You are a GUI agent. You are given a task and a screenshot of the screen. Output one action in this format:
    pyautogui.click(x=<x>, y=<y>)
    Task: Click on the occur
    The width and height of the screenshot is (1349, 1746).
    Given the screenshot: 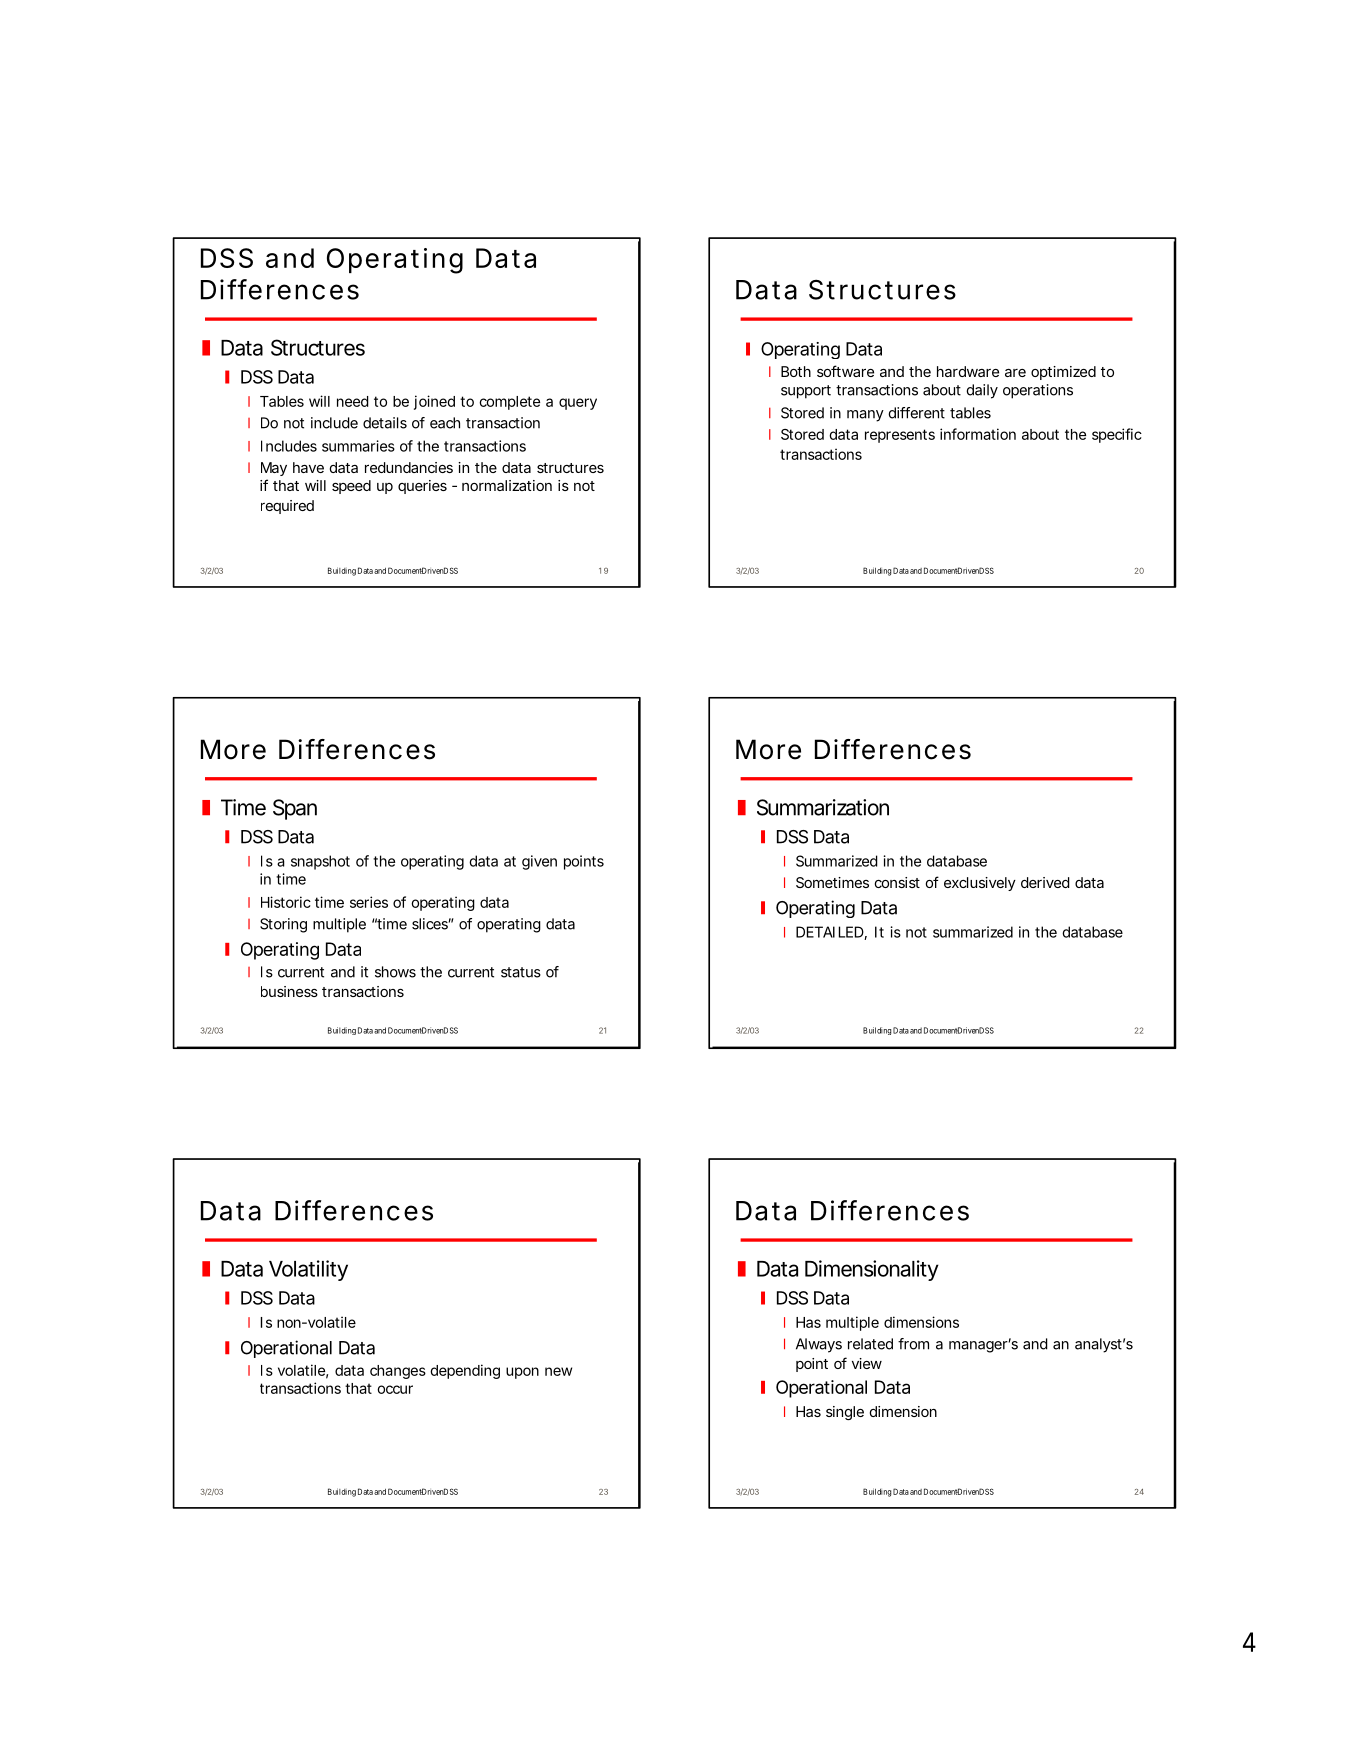 What is the action you would take?
    pyautogui.click(x=395, y=1389)
